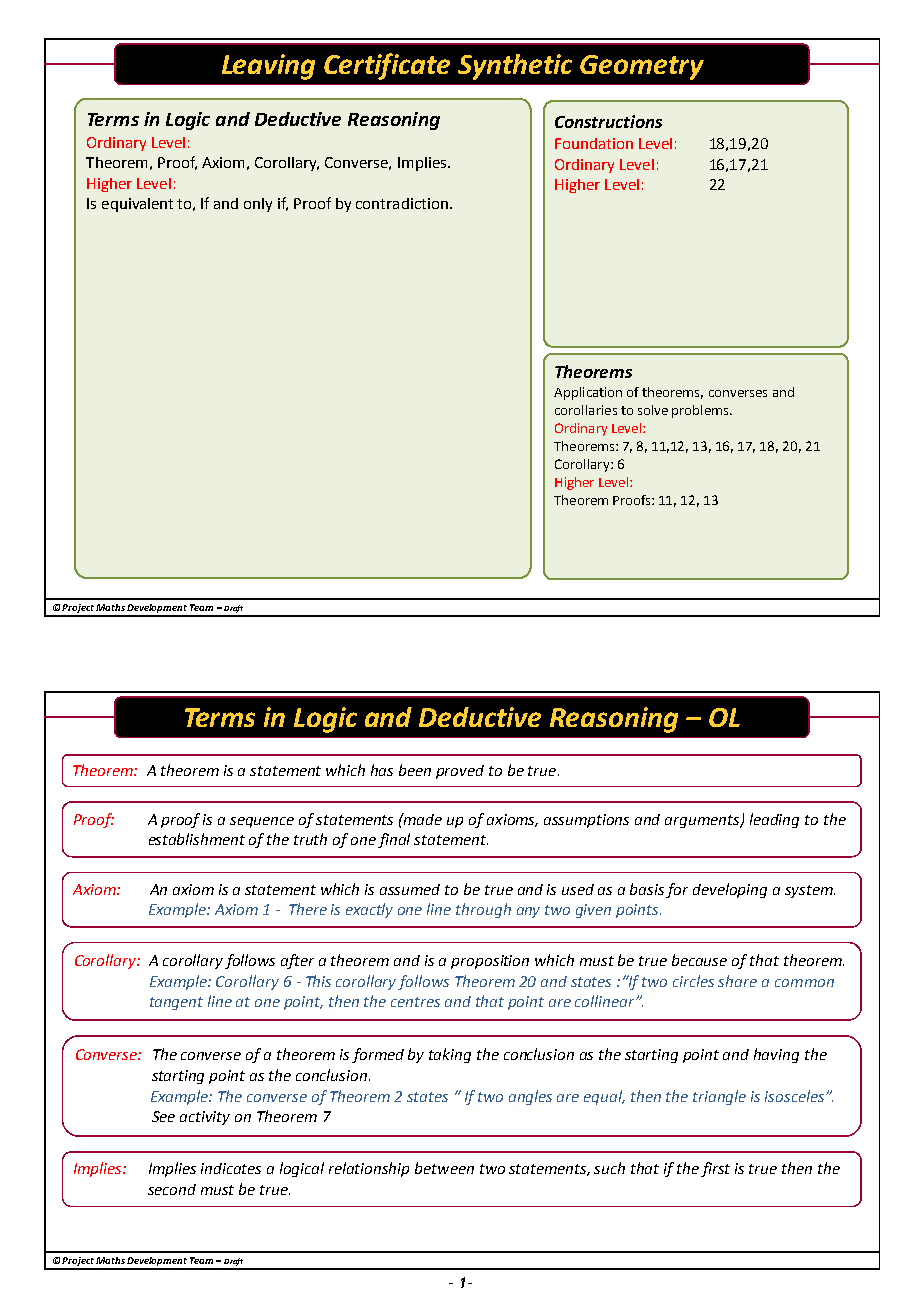 This document has width=924, height=1308. I want to click on first, so click(715, 1169).
